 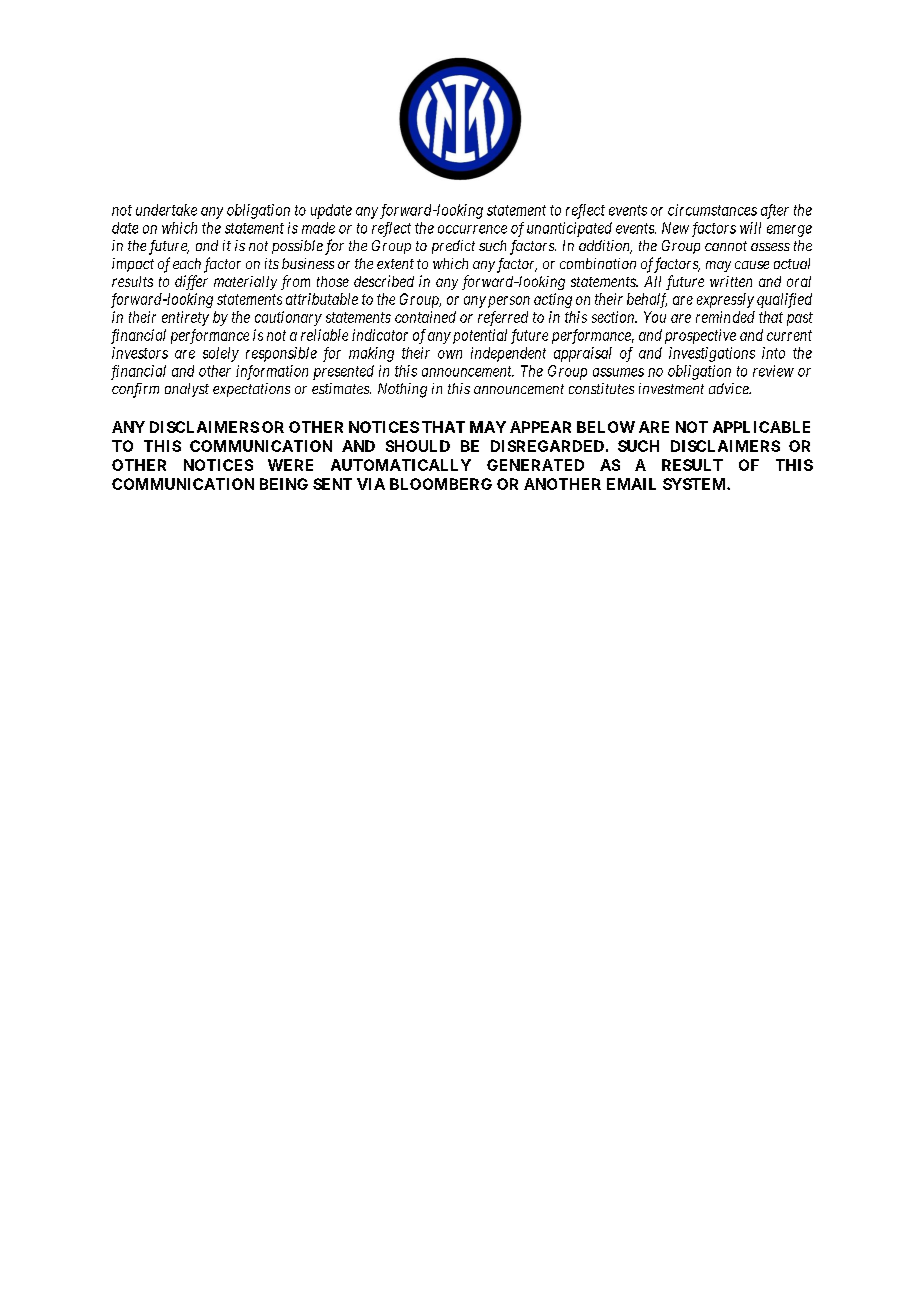 What do you see at coordinates (472, 229) in the screenshot?
I see `occurrence` at bounding box center [472, 229].
